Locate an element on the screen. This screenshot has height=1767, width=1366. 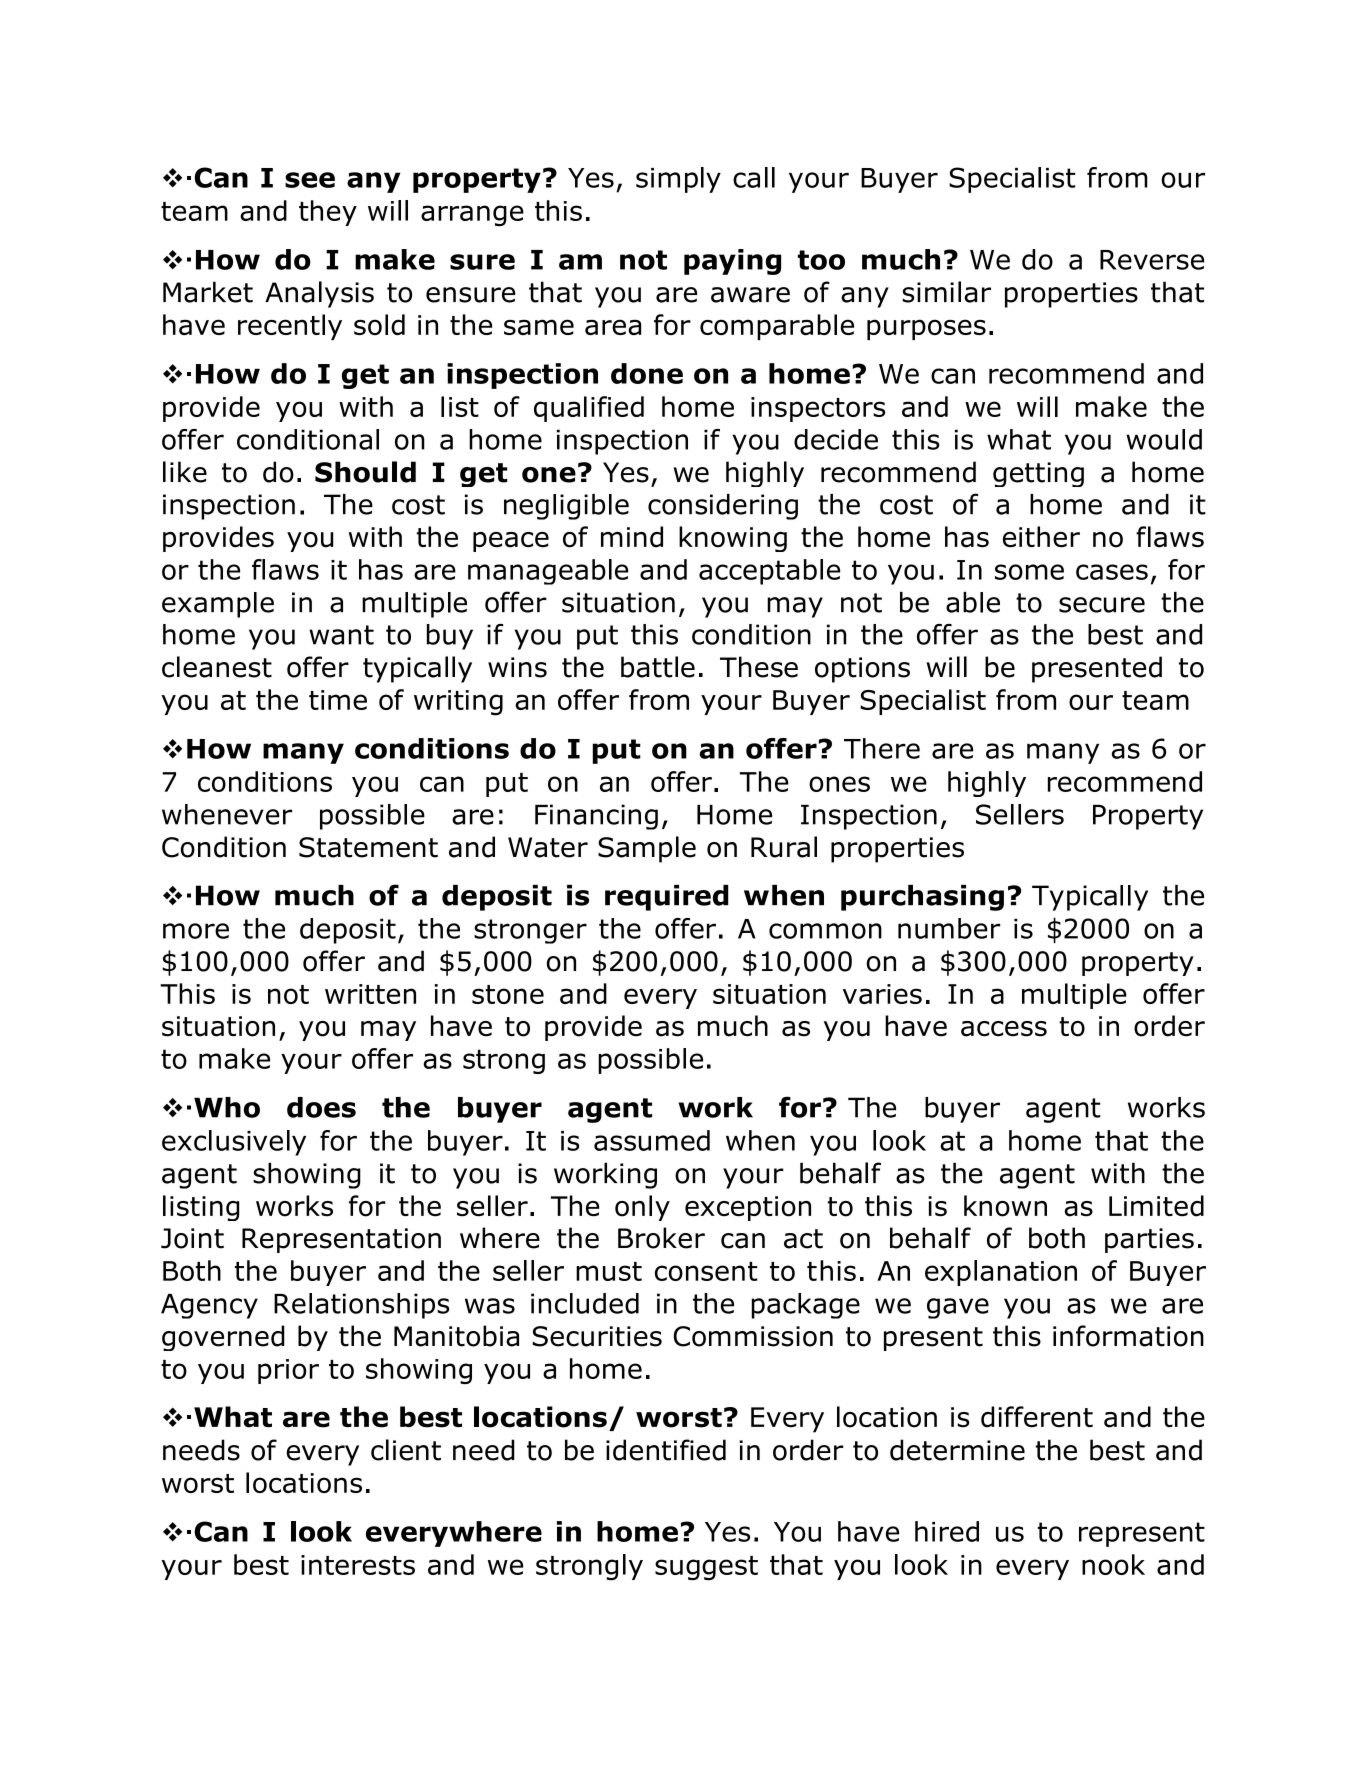
battle is located at coordinates (658, 667).
